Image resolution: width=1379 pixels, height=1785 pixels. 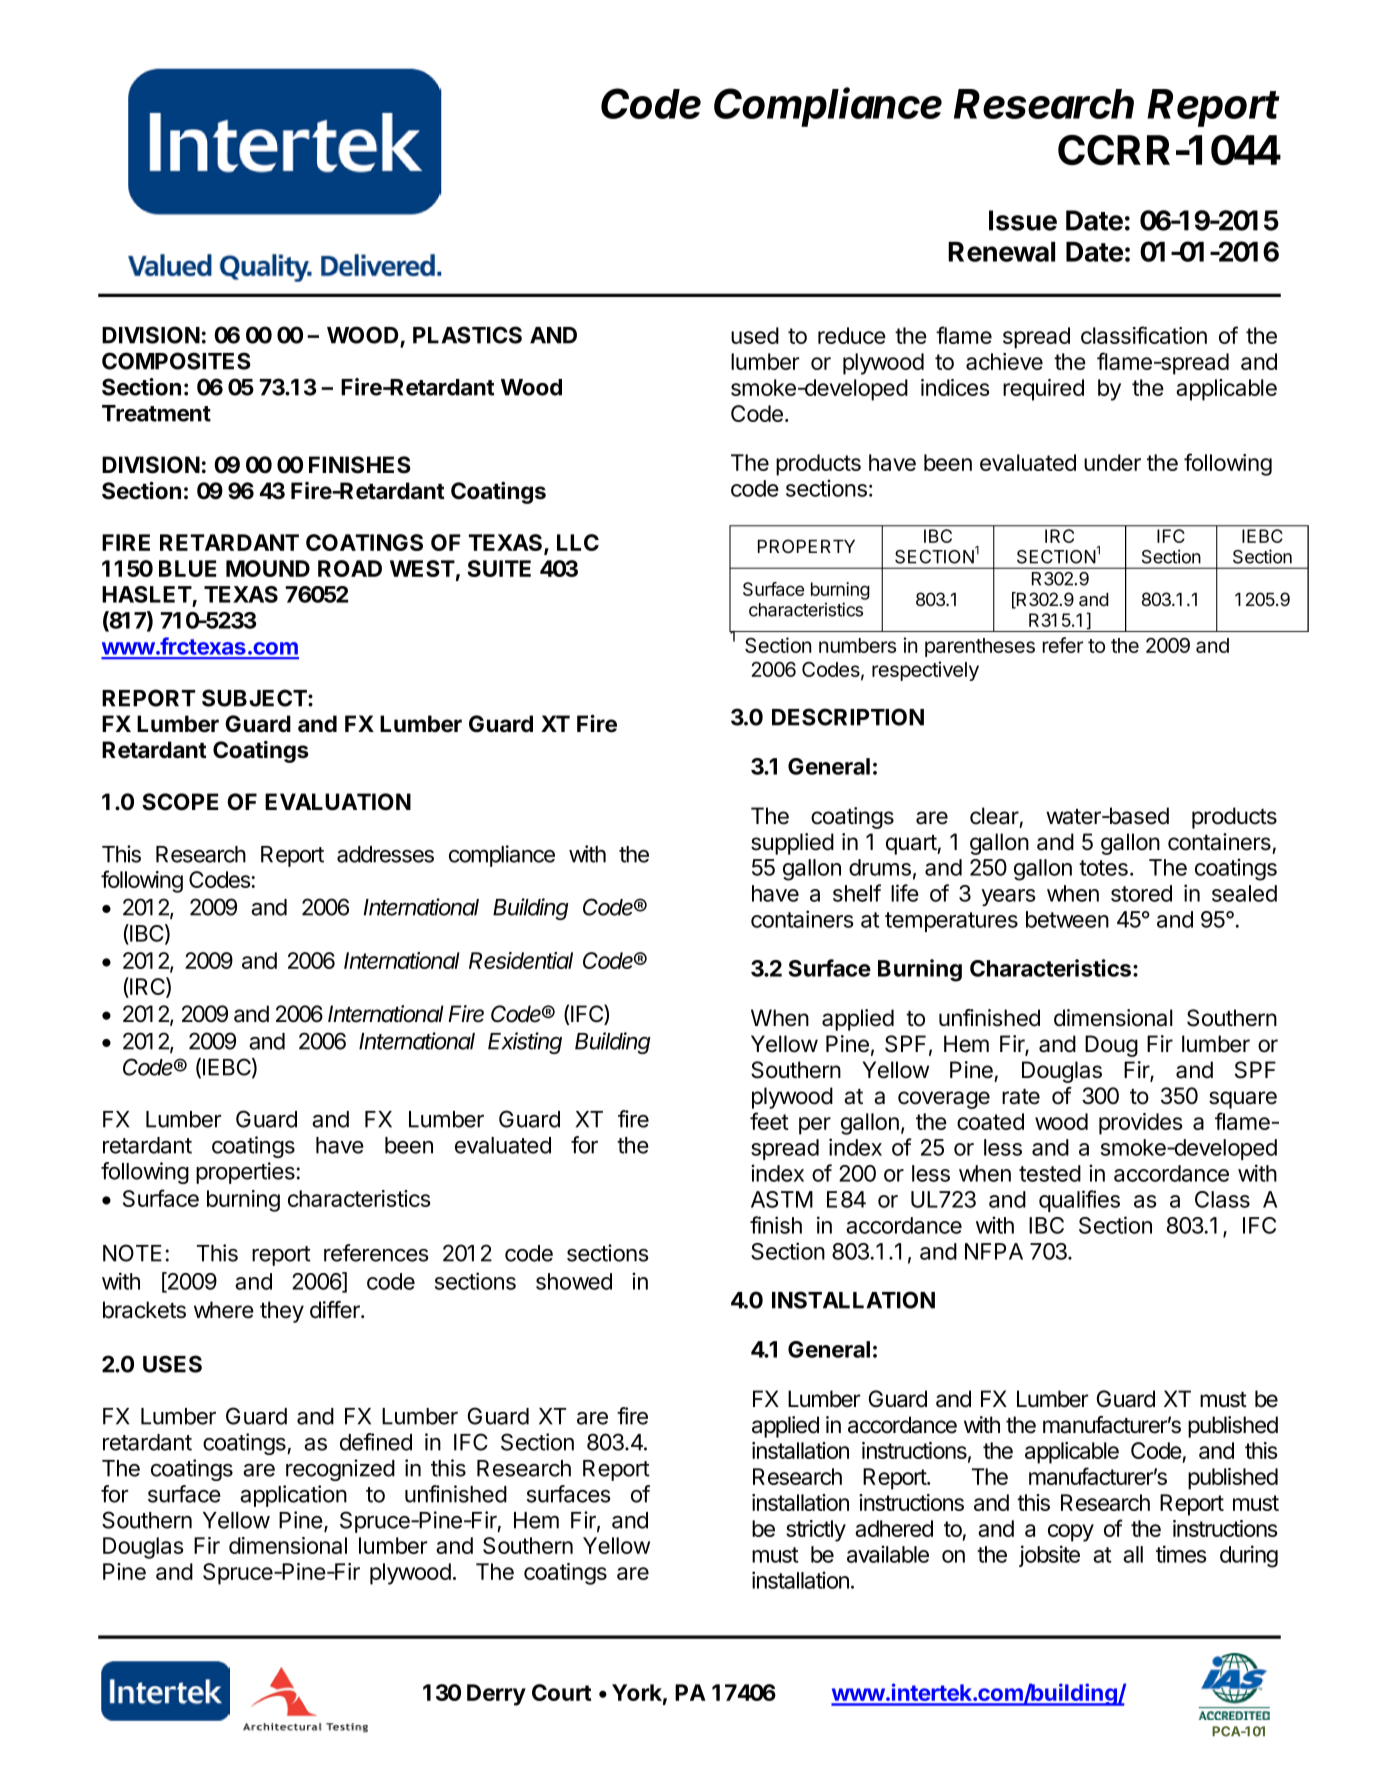 I want to click on used, so click(x=755, y=335).
